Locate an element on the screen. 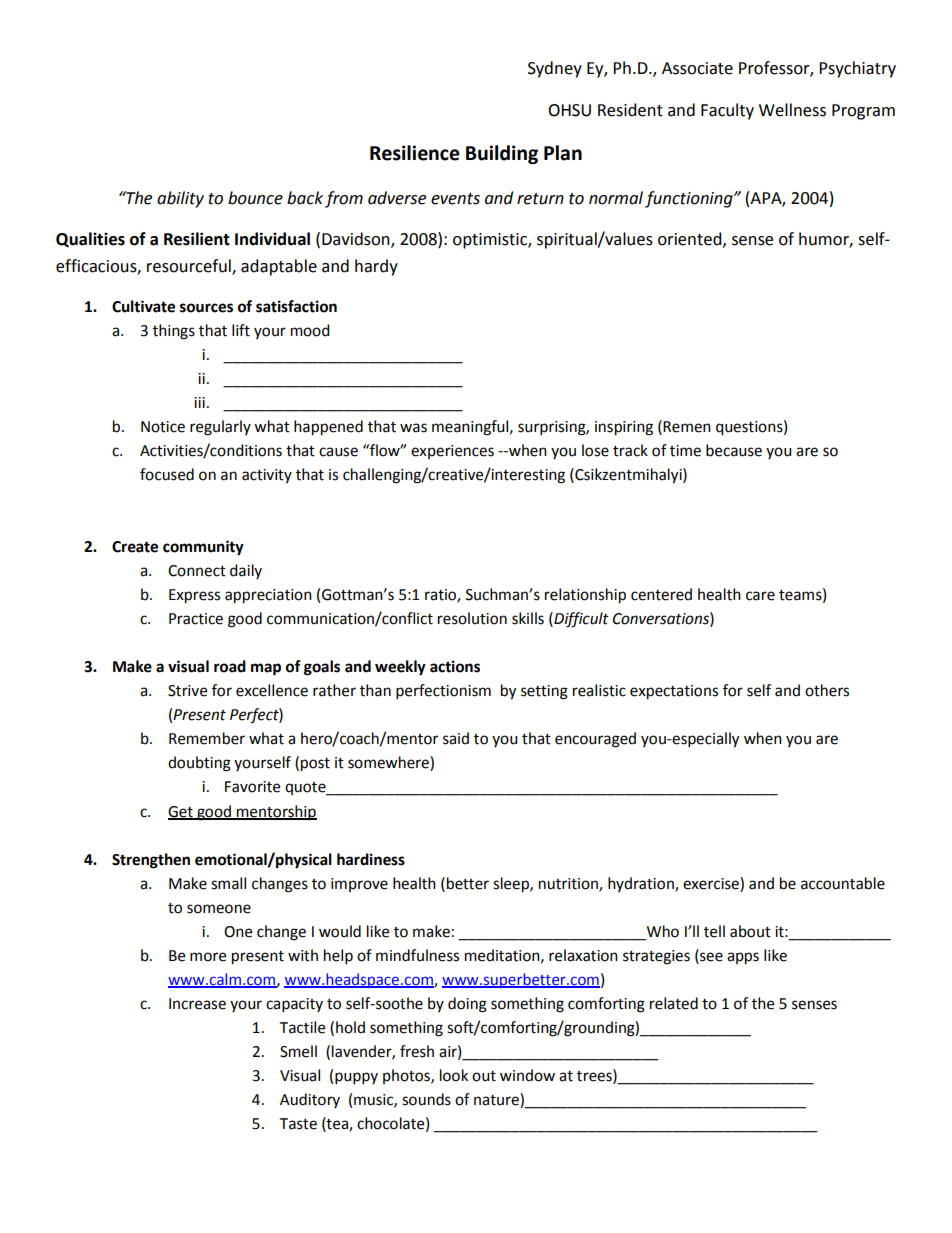 The image size is (952, 1233). Building is located at coordinates (502, 154).
